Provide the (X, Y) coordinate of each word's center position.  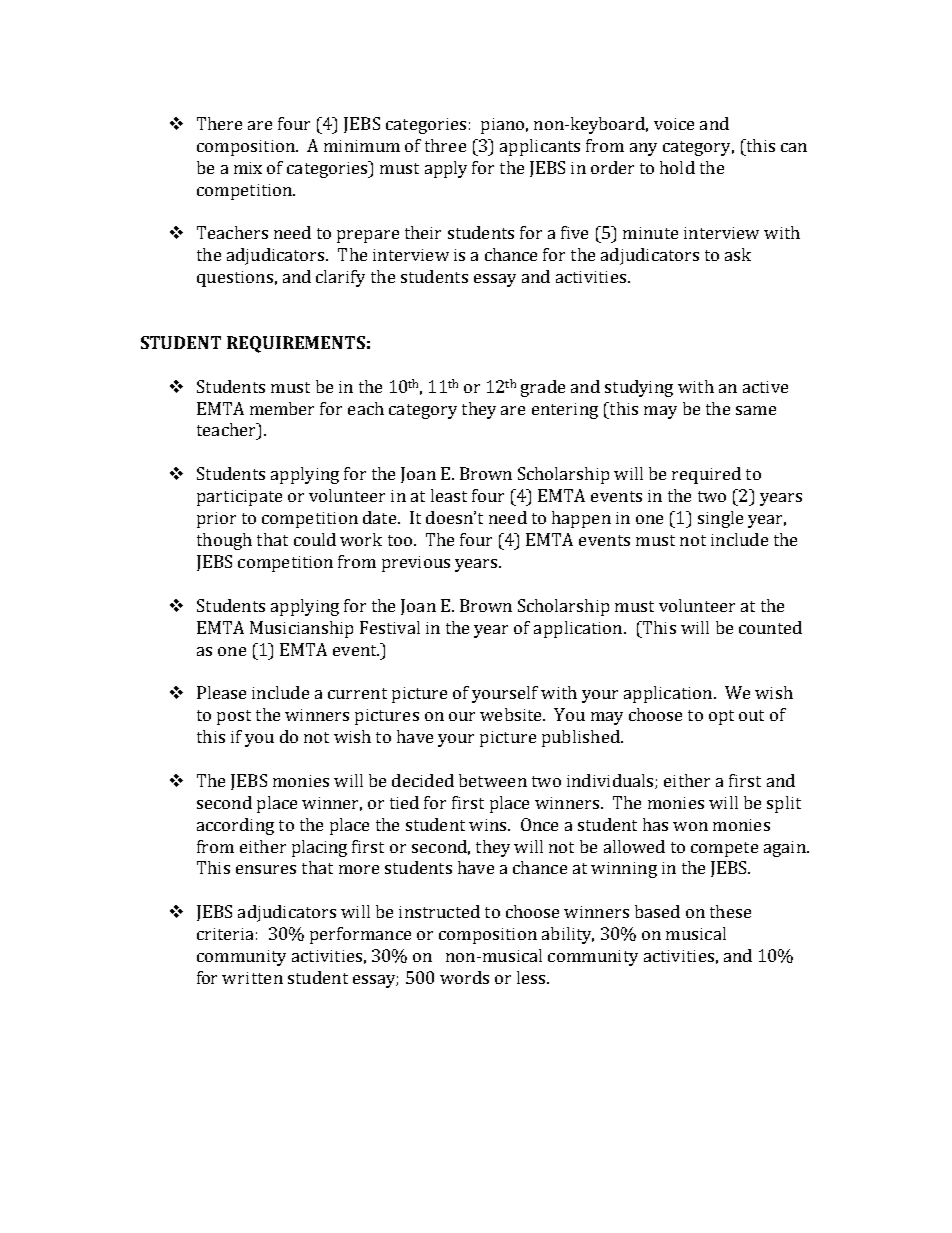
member (282, 408)
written (252, 978)
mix (248, 168)
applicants (540, 147)
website (512, 714)
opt (721, 717)
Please (221, 692)
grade (543, 388)
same (756, 410)
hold (677, 167)
